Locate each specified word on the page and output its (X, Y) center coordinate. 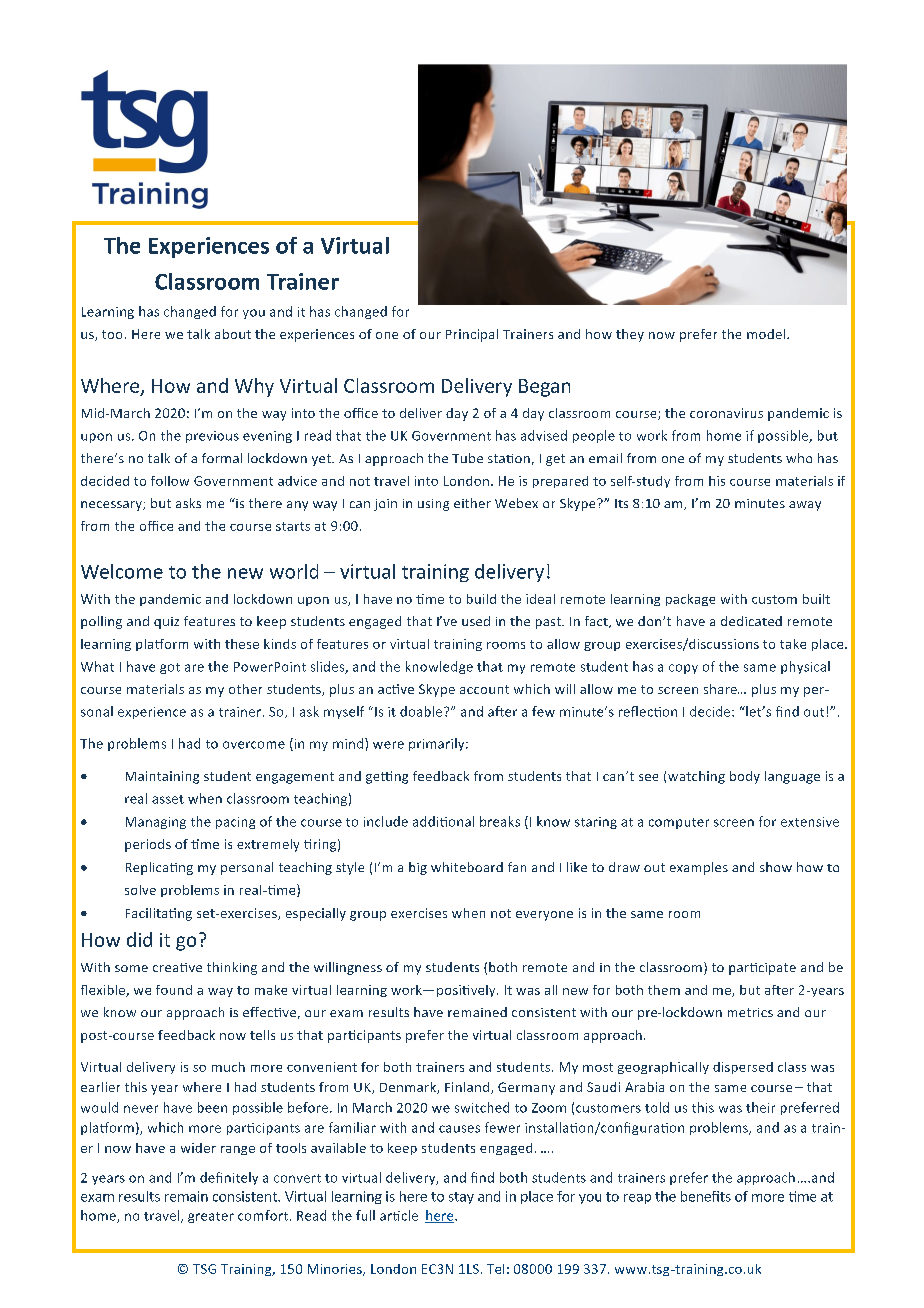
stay (461, 1198)
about (233, 334)
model (767, 334)
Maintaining (162, 777)
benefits (706, 1196)
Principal (472, 335)
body (745, 777)
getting (387, 777)
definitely (229, 1178)
